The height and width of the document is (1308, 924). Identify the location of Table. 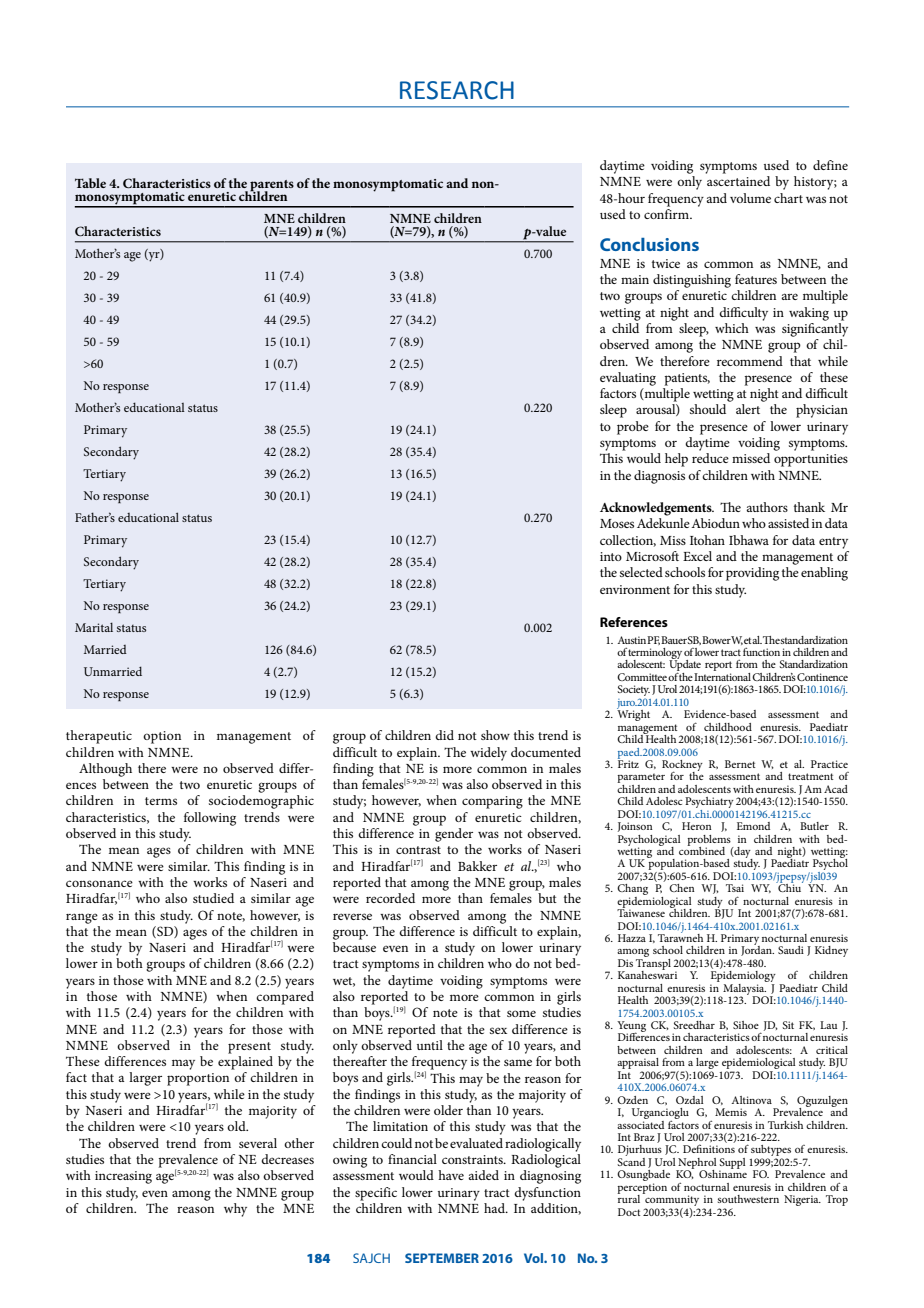
(90, 183).
